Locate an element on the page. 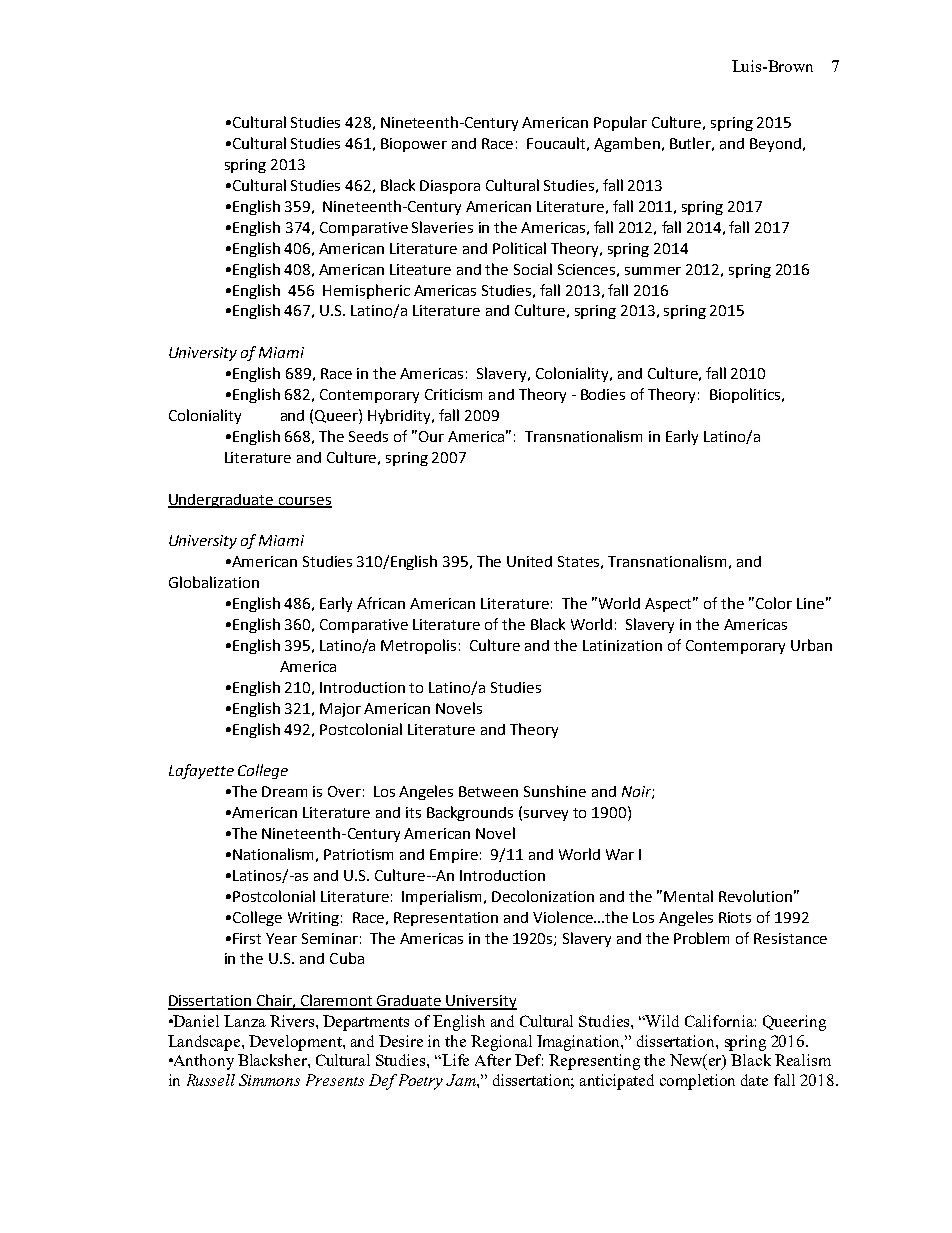  Criticism is located at coordinates (453, 394).
